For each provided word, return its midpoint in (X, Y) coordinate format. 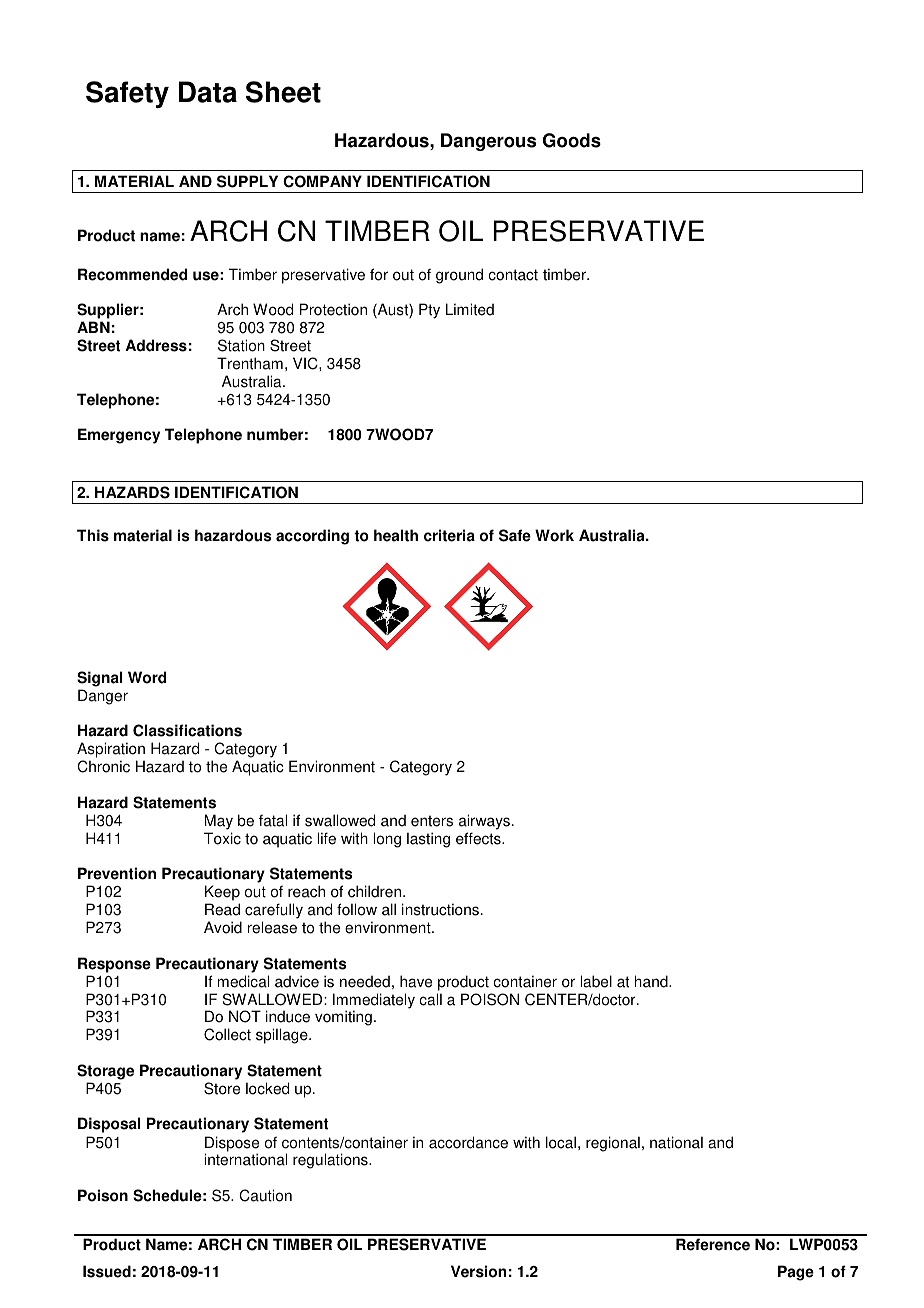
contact (513, 275)
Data (208, 92)
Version (478, 1271)
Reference (713, 1244)
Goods (572, 140)
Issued (107, 1271)
